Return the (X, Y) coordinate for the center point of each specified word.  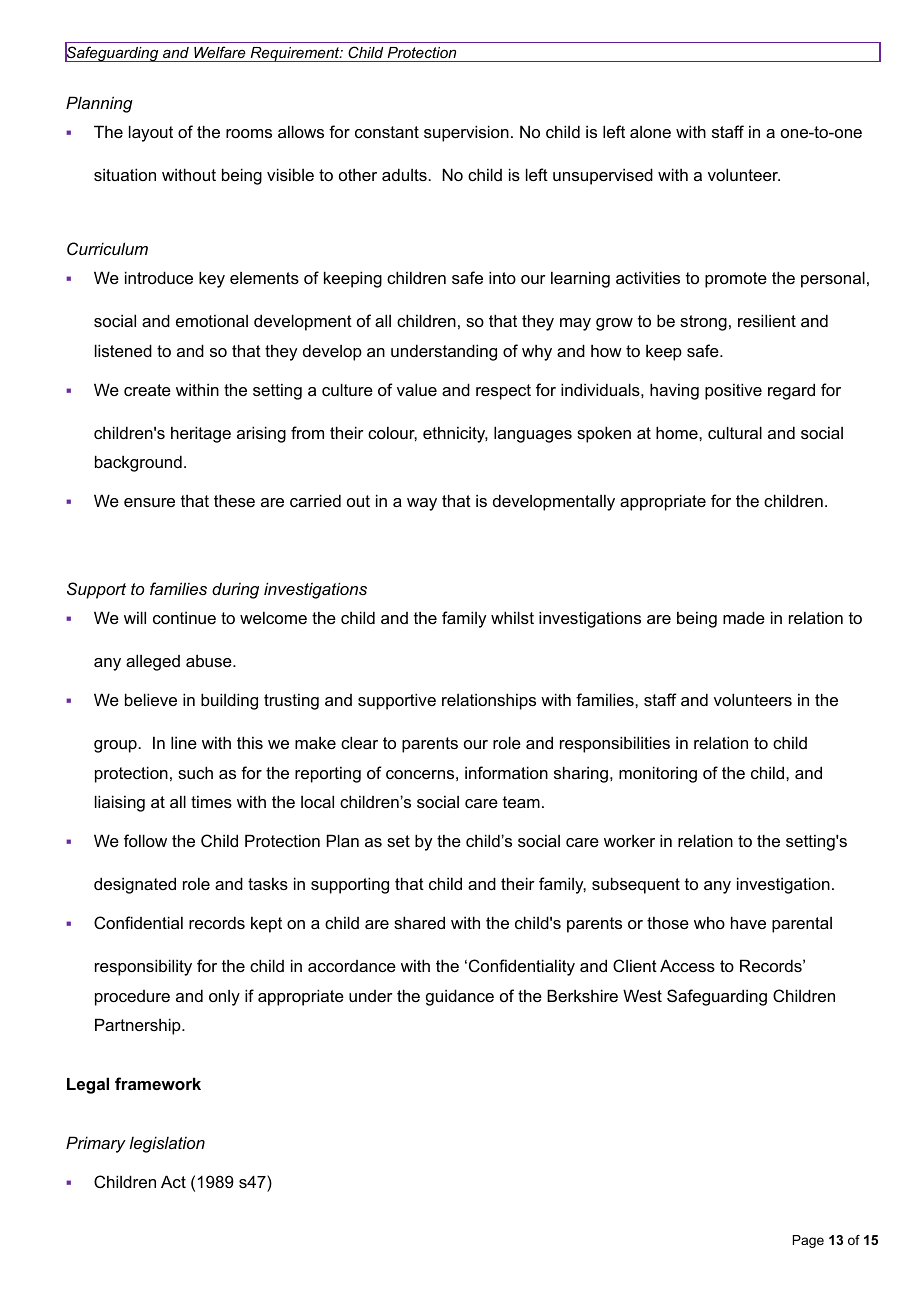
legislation (167, 1144)
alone (650, 132)
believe (151, 699)
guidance (460, 997)
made (744, 617)
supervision (466, 133)
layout (151, 133)
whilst (512, 617)
